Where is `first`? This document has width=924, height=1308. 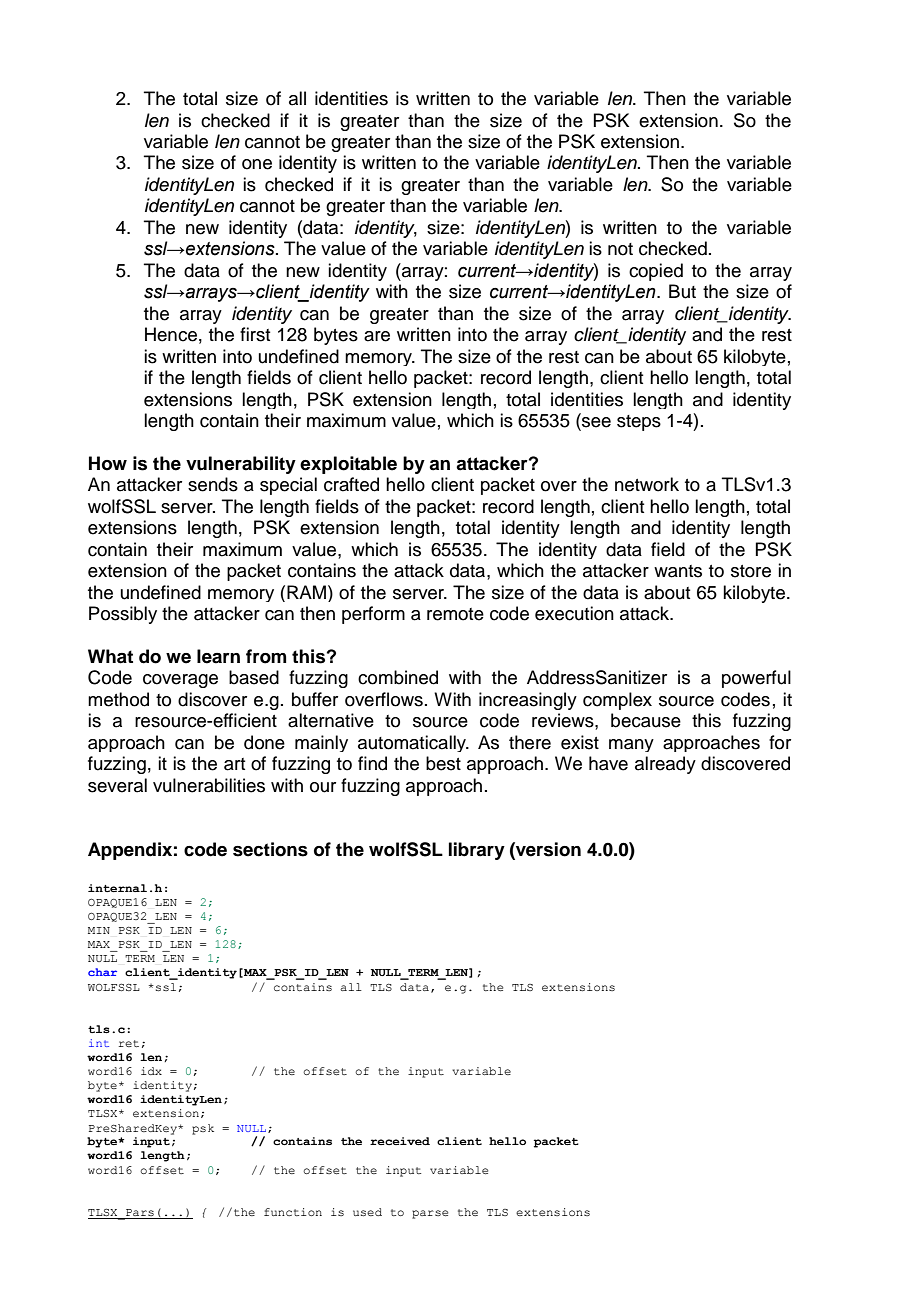
first is located at coordinates (255, 334).
